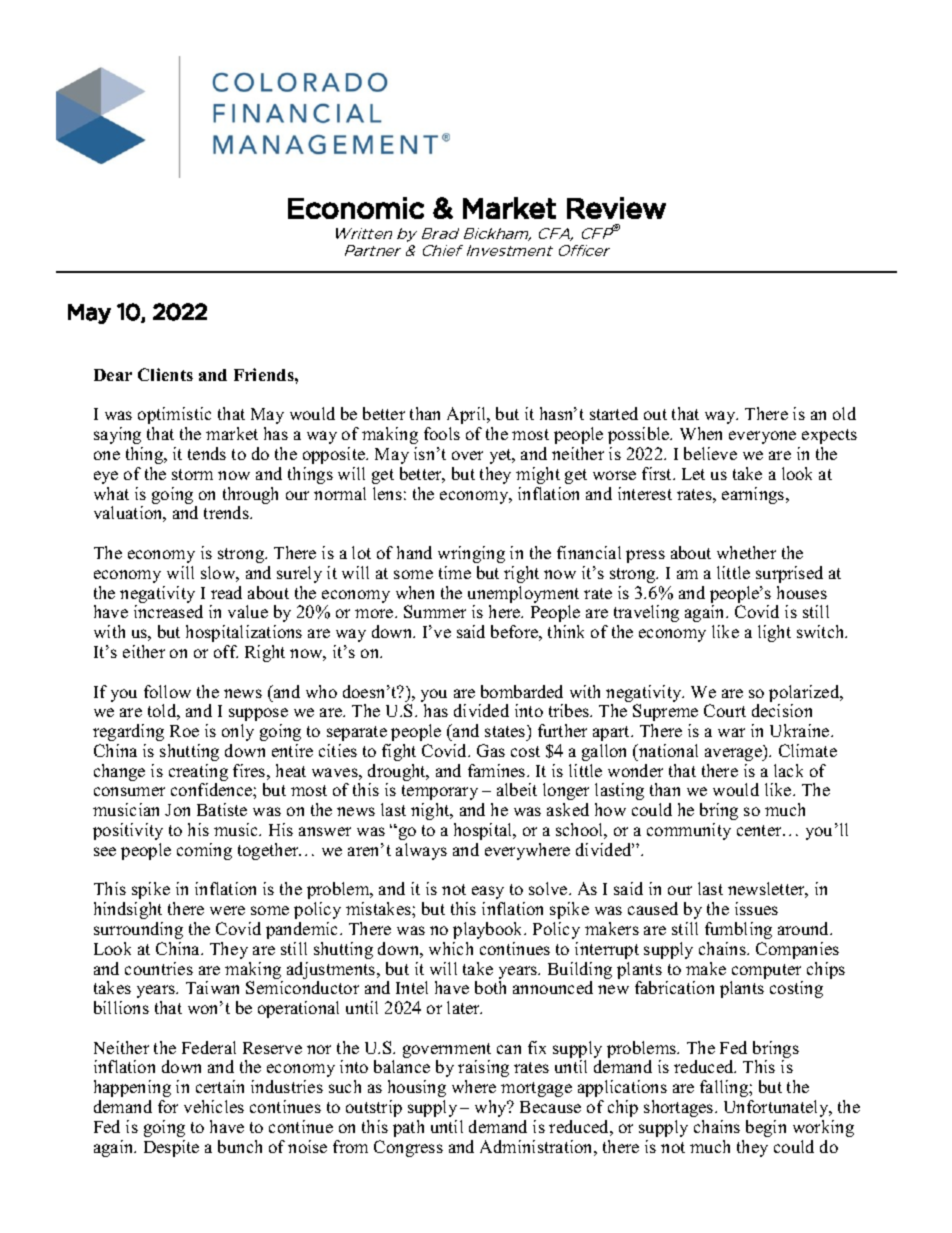 This document has height=1233, width=952. What do you see at coordinates (522, 691) in the document?
I see `bombarded` at bounding box center [522, 691].
